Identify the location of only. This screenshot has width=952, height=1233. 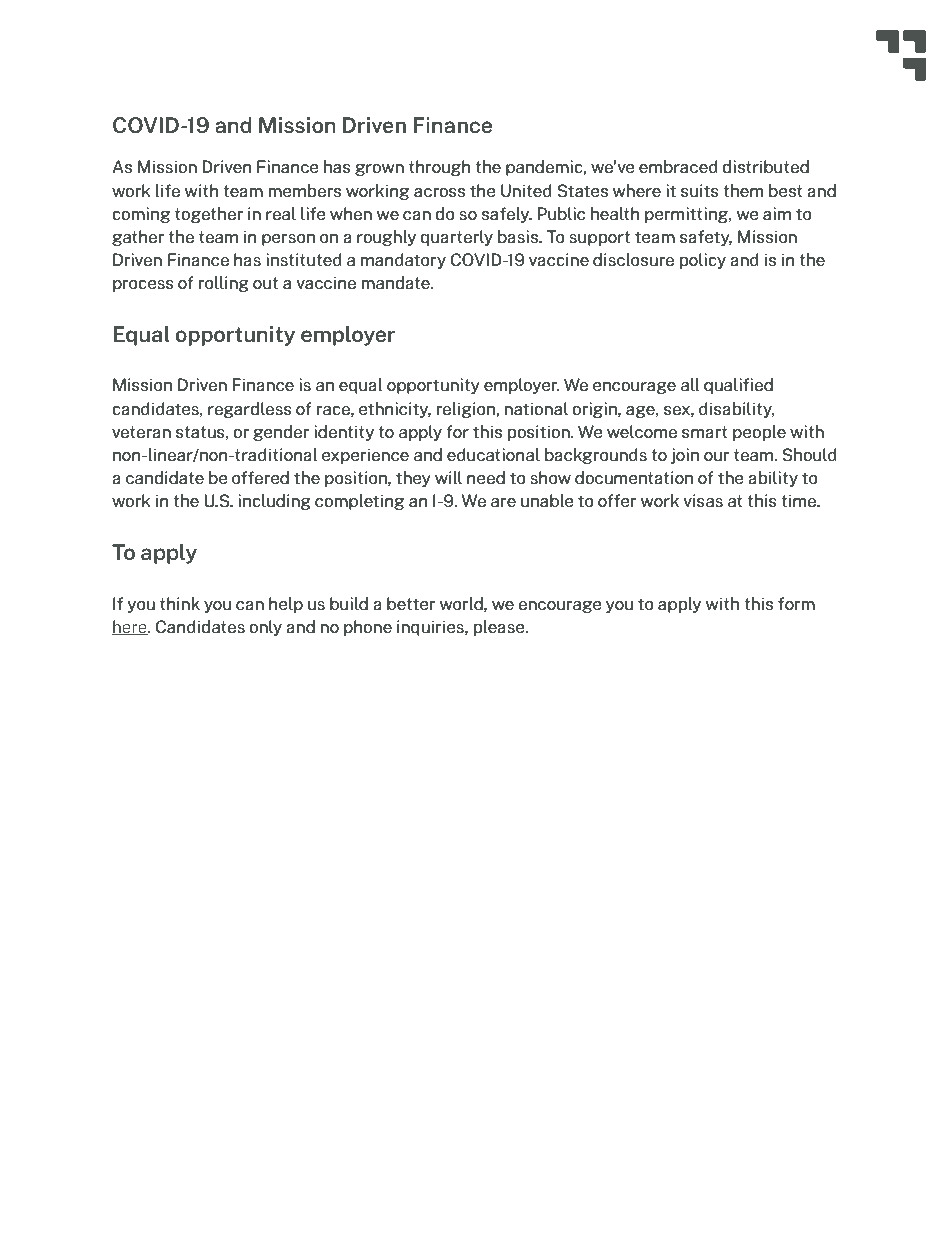
(265, 628).
